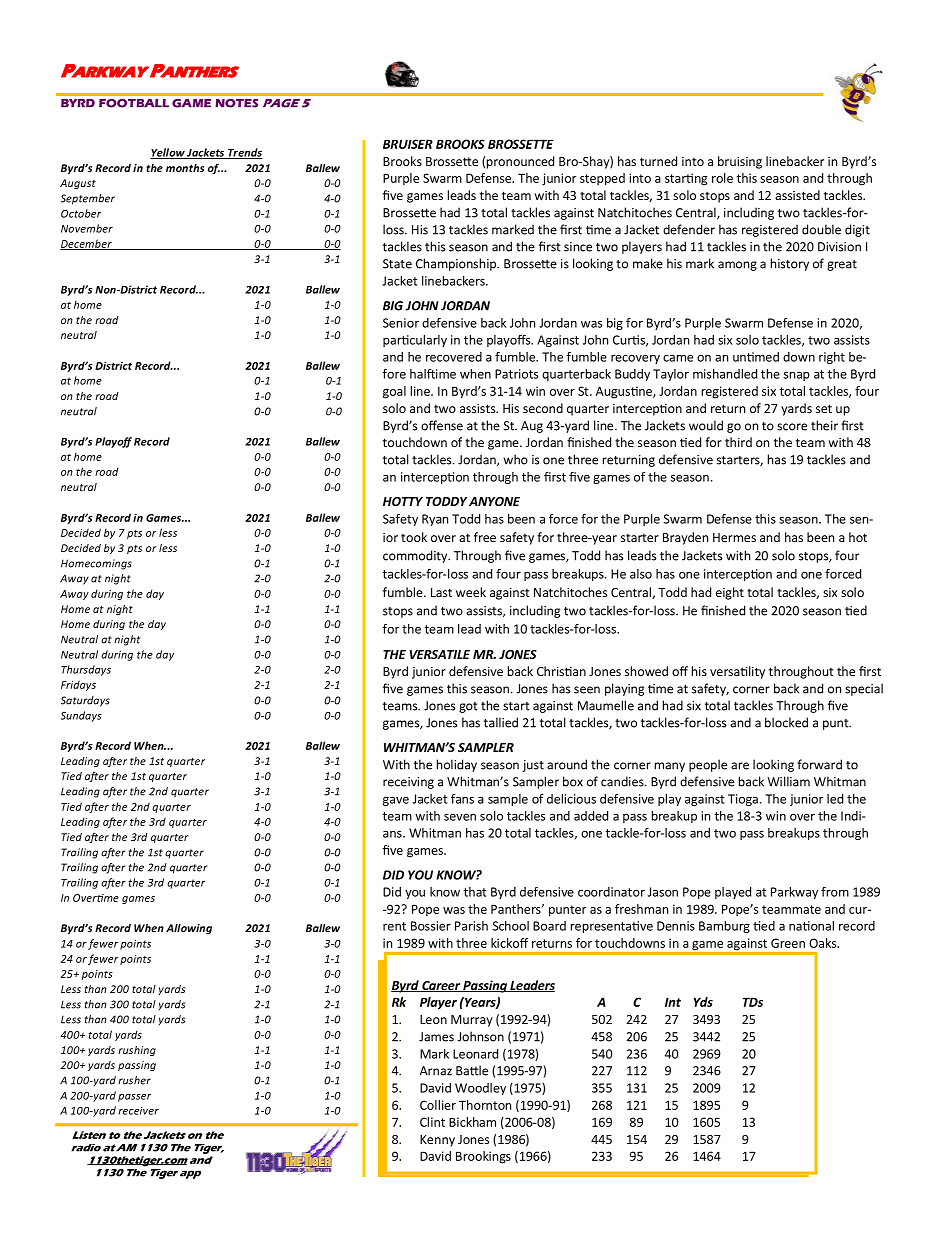 This screenshot has width=952, height=1233. I want to click on bruising, so click(740, 162).
